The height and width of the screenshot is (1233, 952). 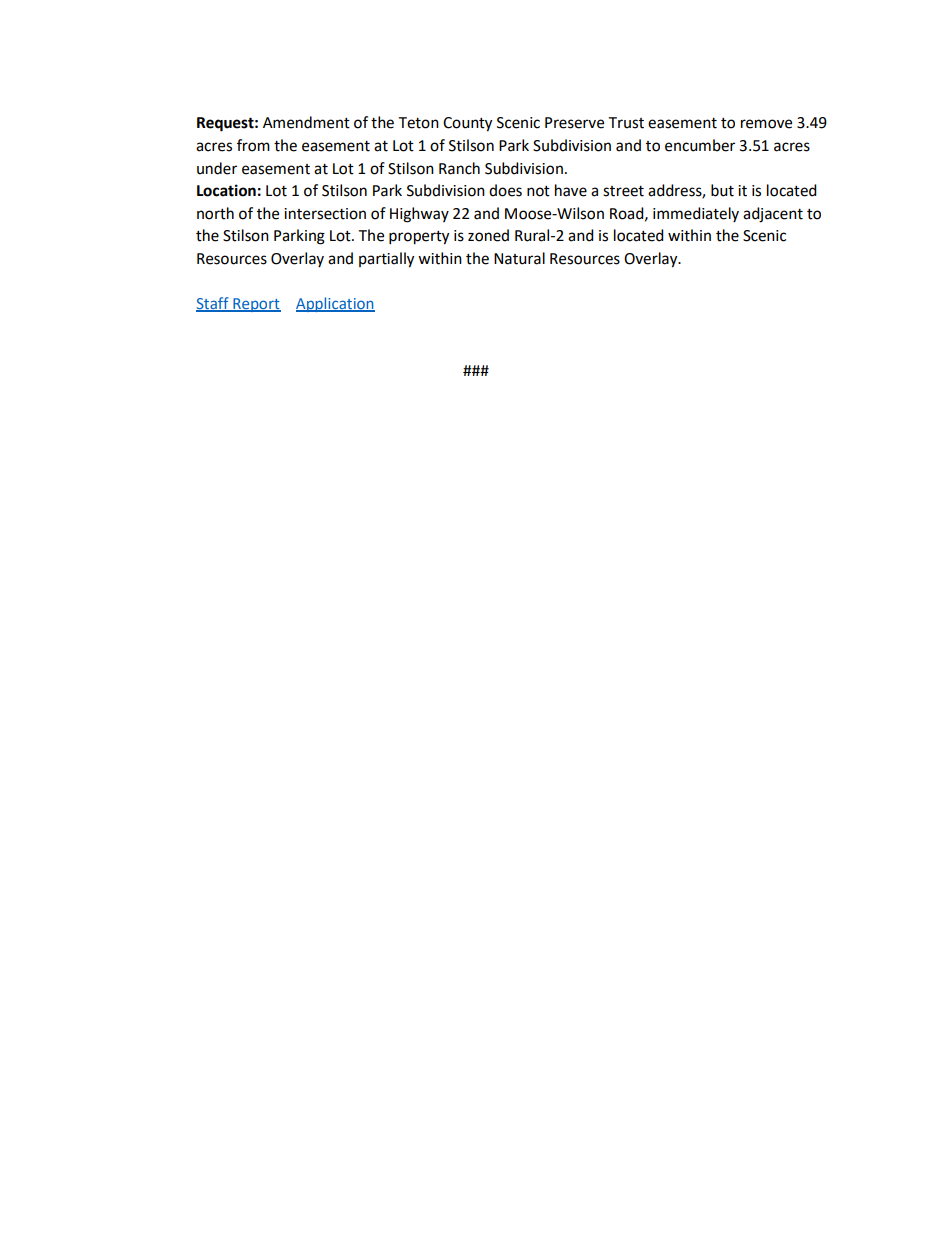 What do you see at coordinates (306, 122) in the screenshot?
I see `Amendment` at bounding box center [306, 122].
